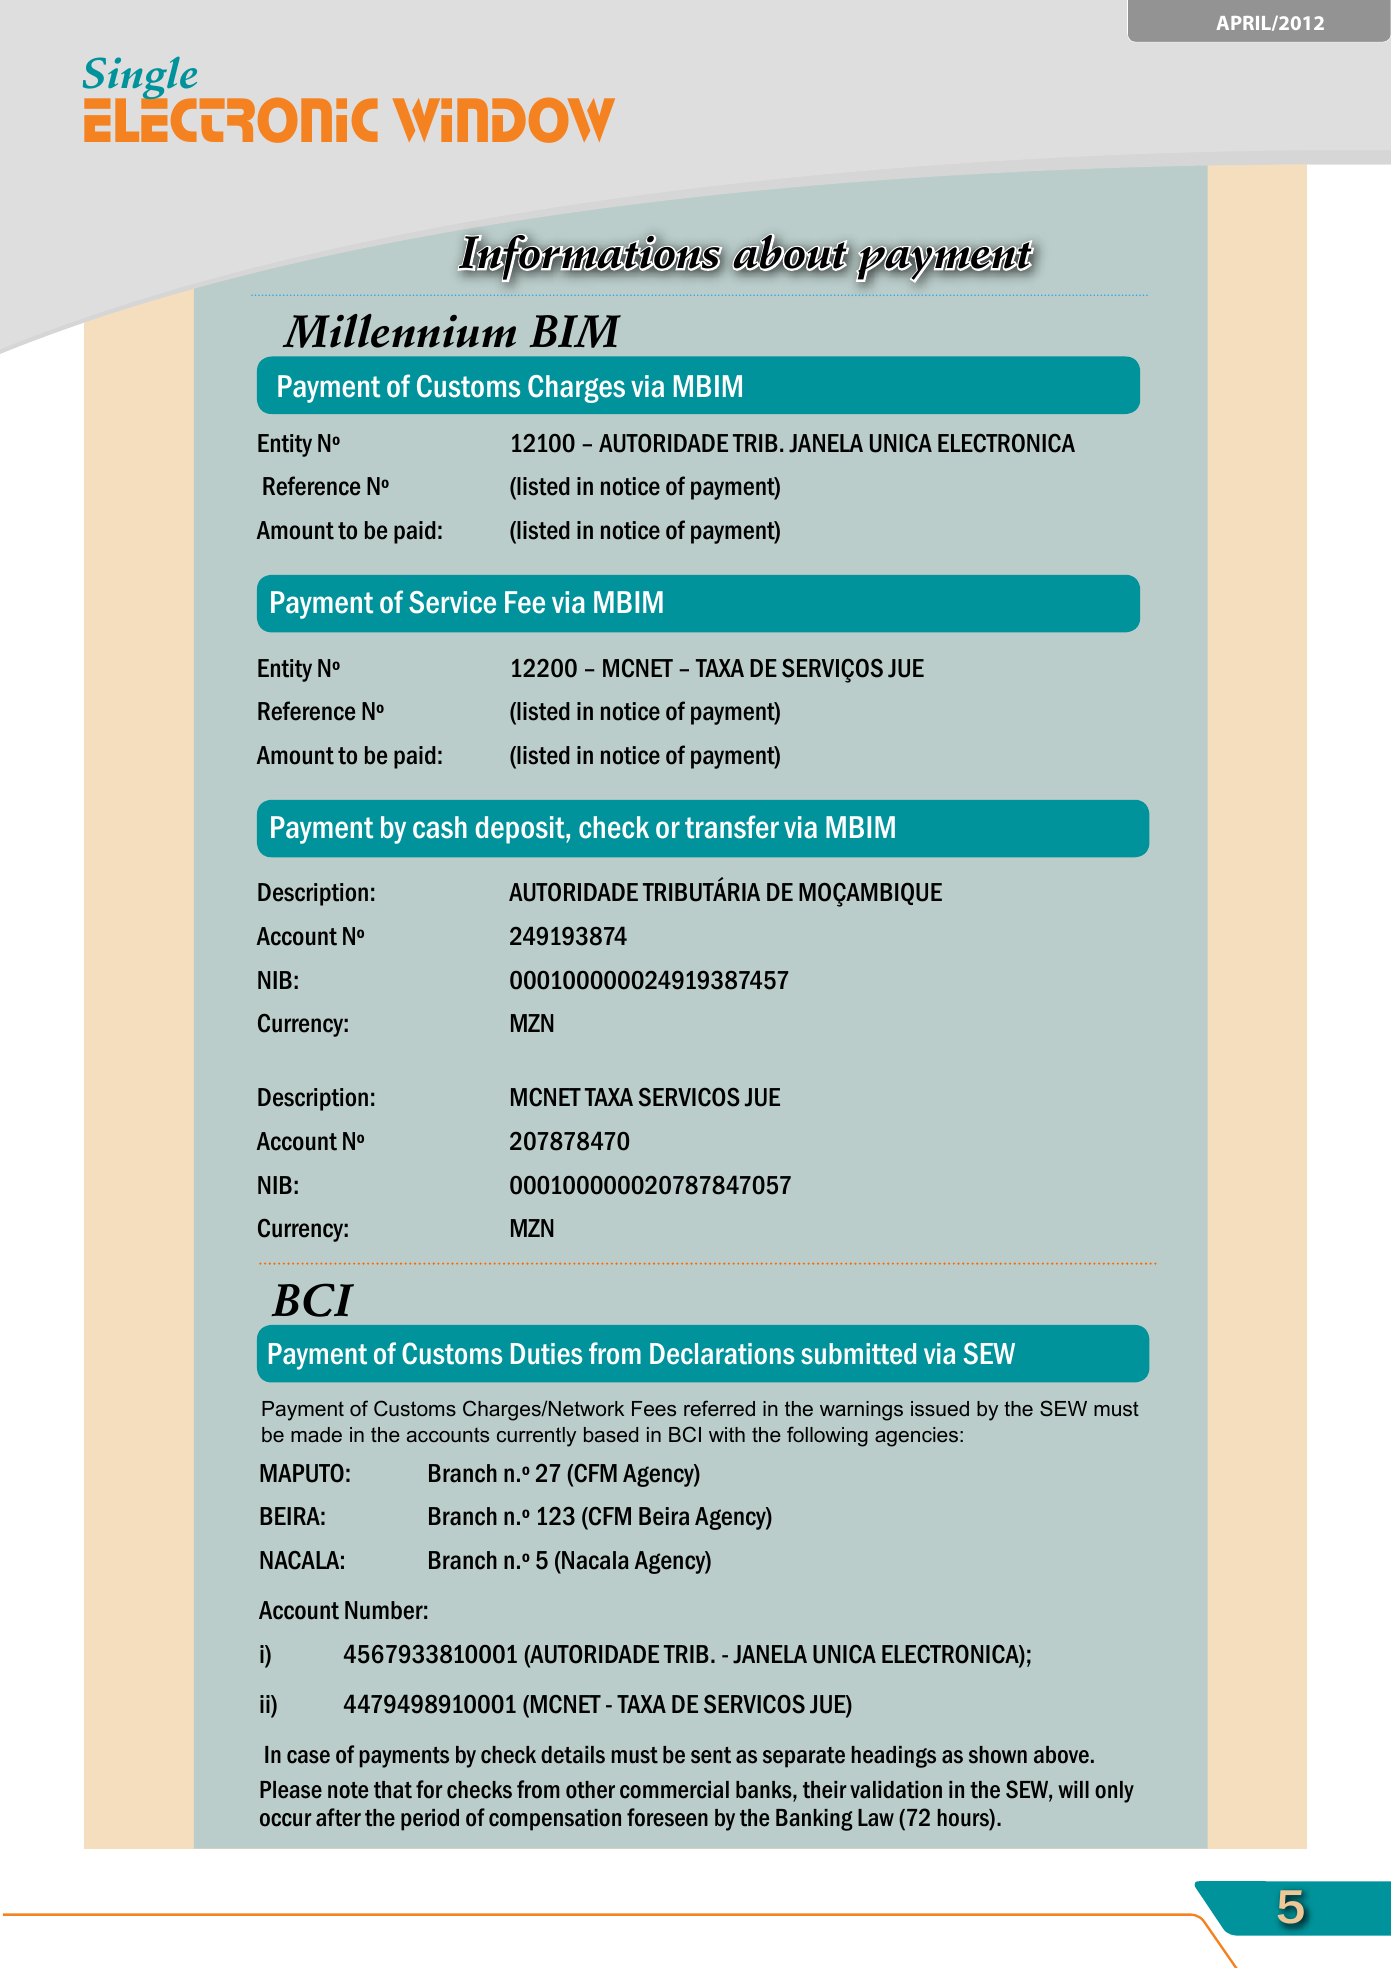 The height and width of the page is (1968, 1391). What do you see at coordinates (440, 827) in the page?
I see `cash` at bounding box center [440, 827].
